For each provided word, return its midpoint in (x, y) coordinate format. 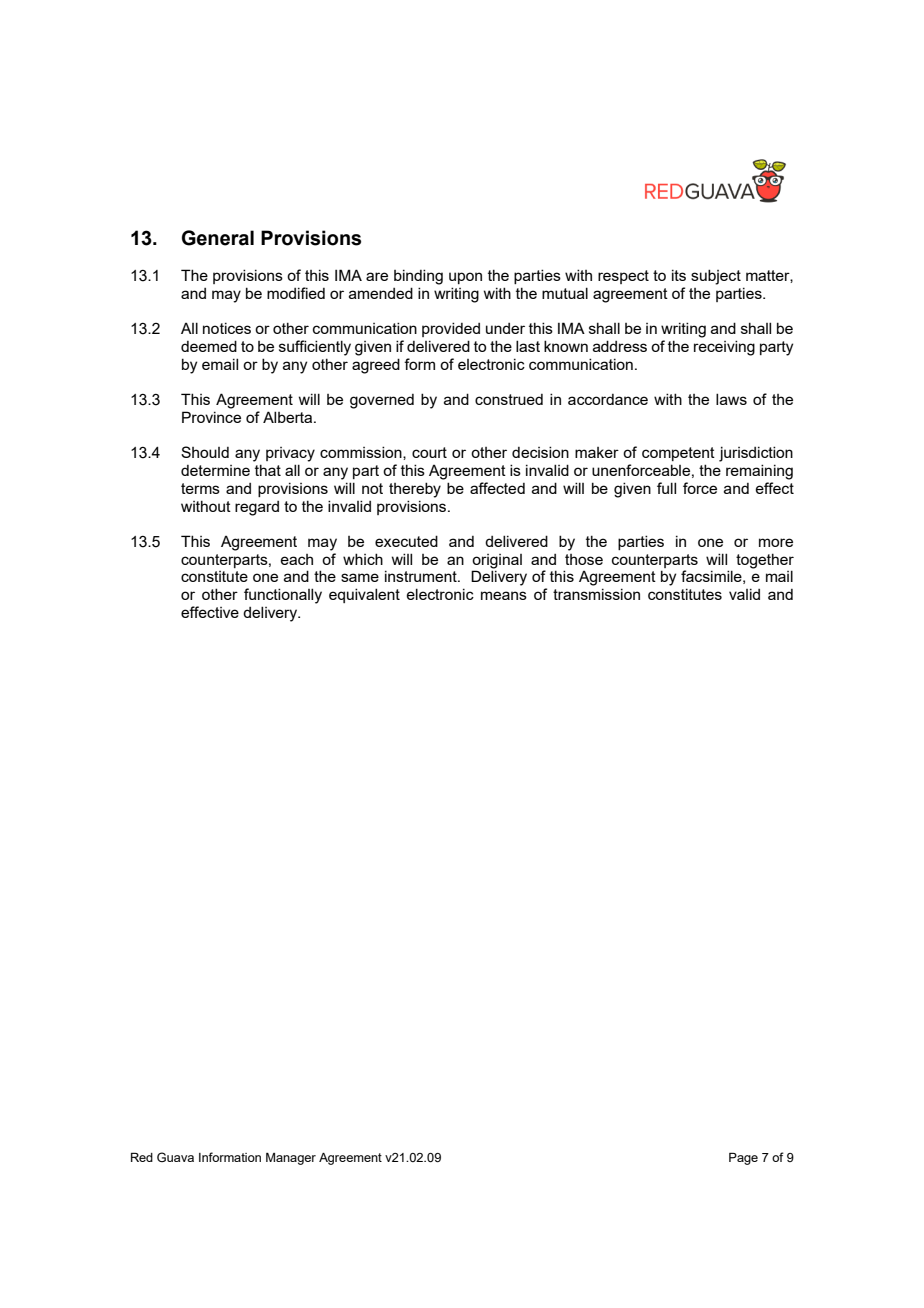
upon (465, 278)
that (268, 470)
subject (716, 277)
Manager (291, 1159)
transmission (596, 594)
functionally (283, 596)
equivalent (364, 595)
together (765, 561)
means (504, 595)
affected (497, 488)
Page (743, 1158)
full (666, 488)
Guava (175, 1157)
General (218, 238)
